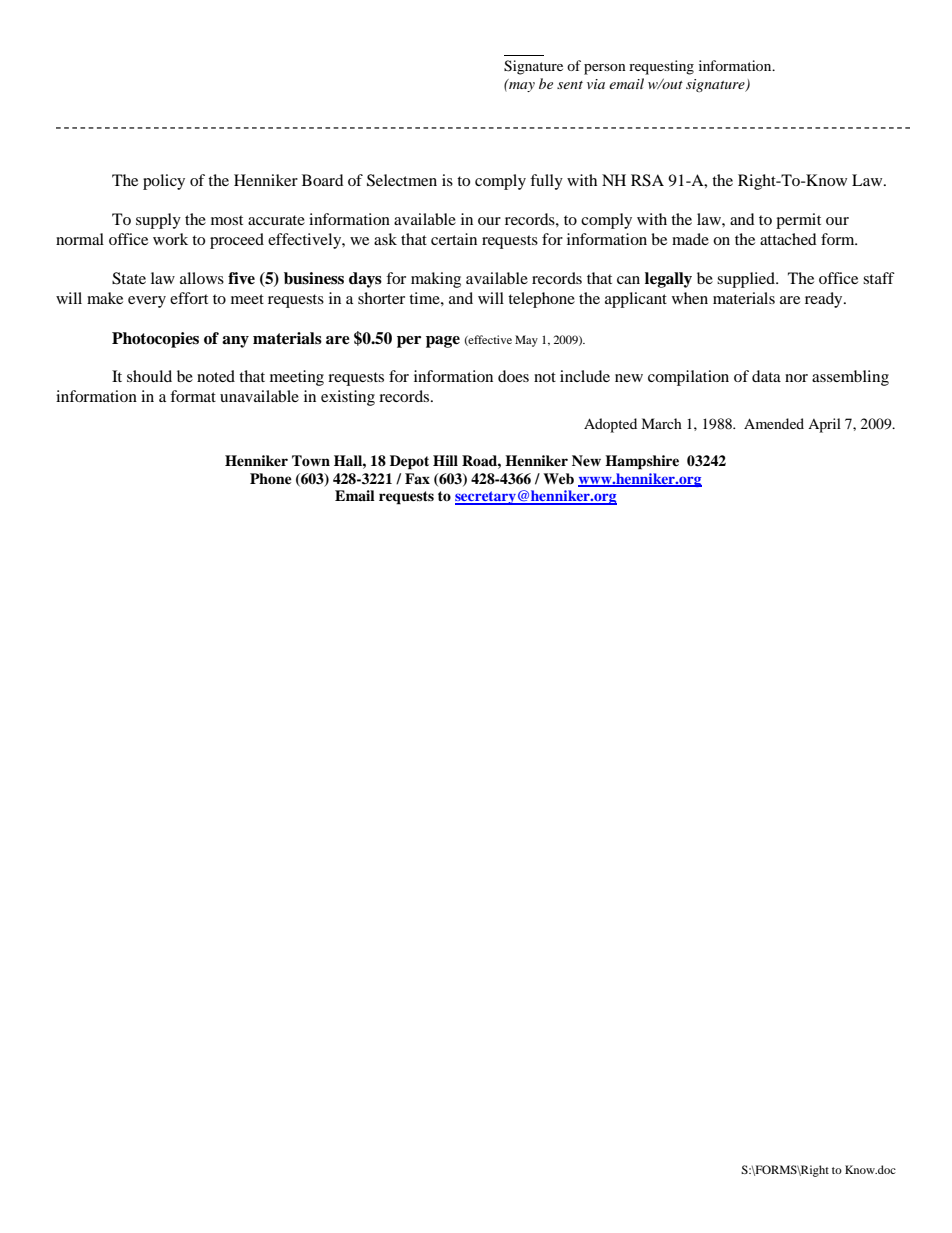 Image resolution: width=952 pixels, height=1233 pixels. Describe the element at coordinates (596, 84) in the screenshot. I see `via` at that location.
